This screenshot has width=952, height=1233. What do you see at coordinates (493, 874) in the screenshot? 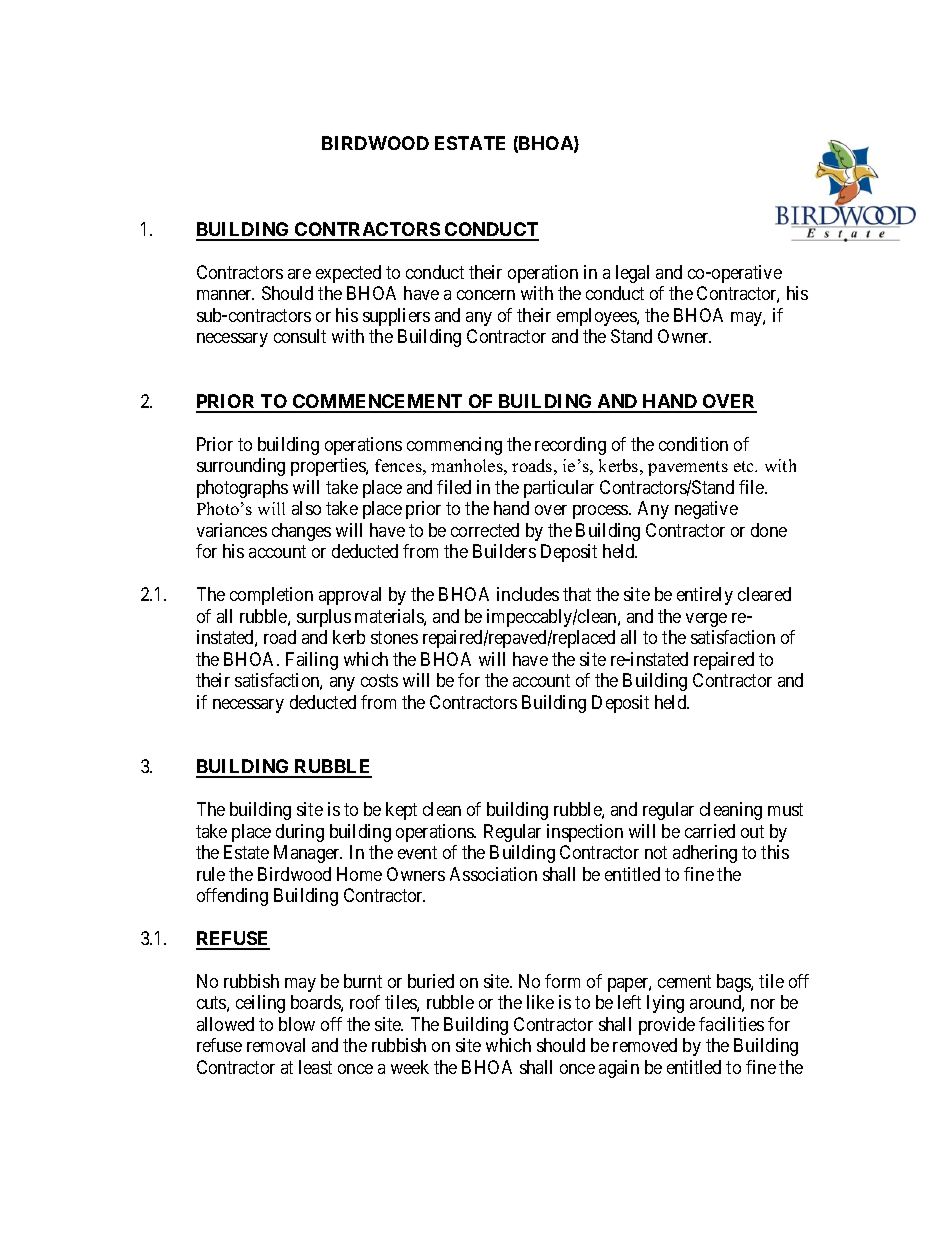
I see `Association` at bounding box center [493, 874].
